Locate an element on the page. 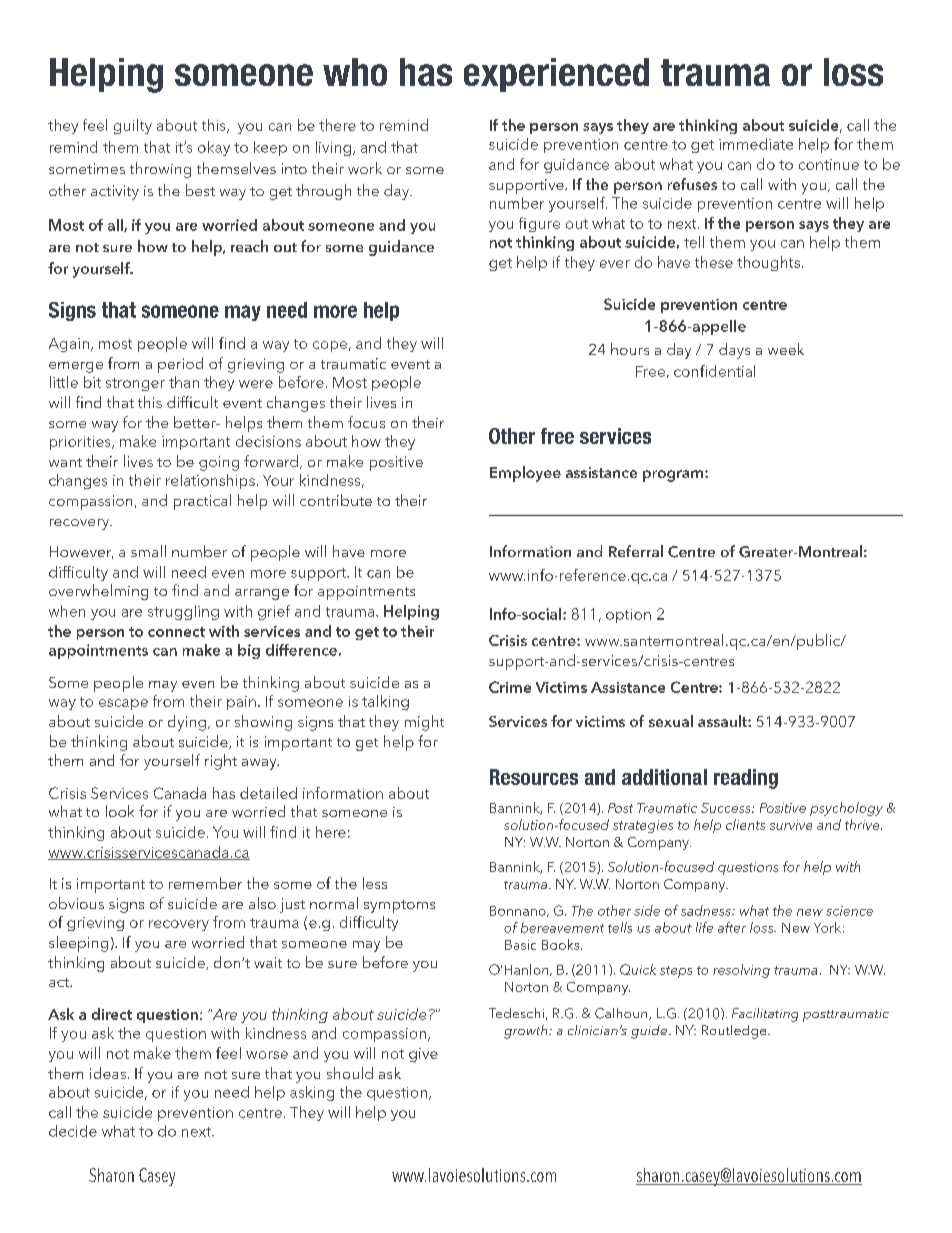 The height and width of the image is (1233, 952). guilty is located at coordinates (133, 126).
